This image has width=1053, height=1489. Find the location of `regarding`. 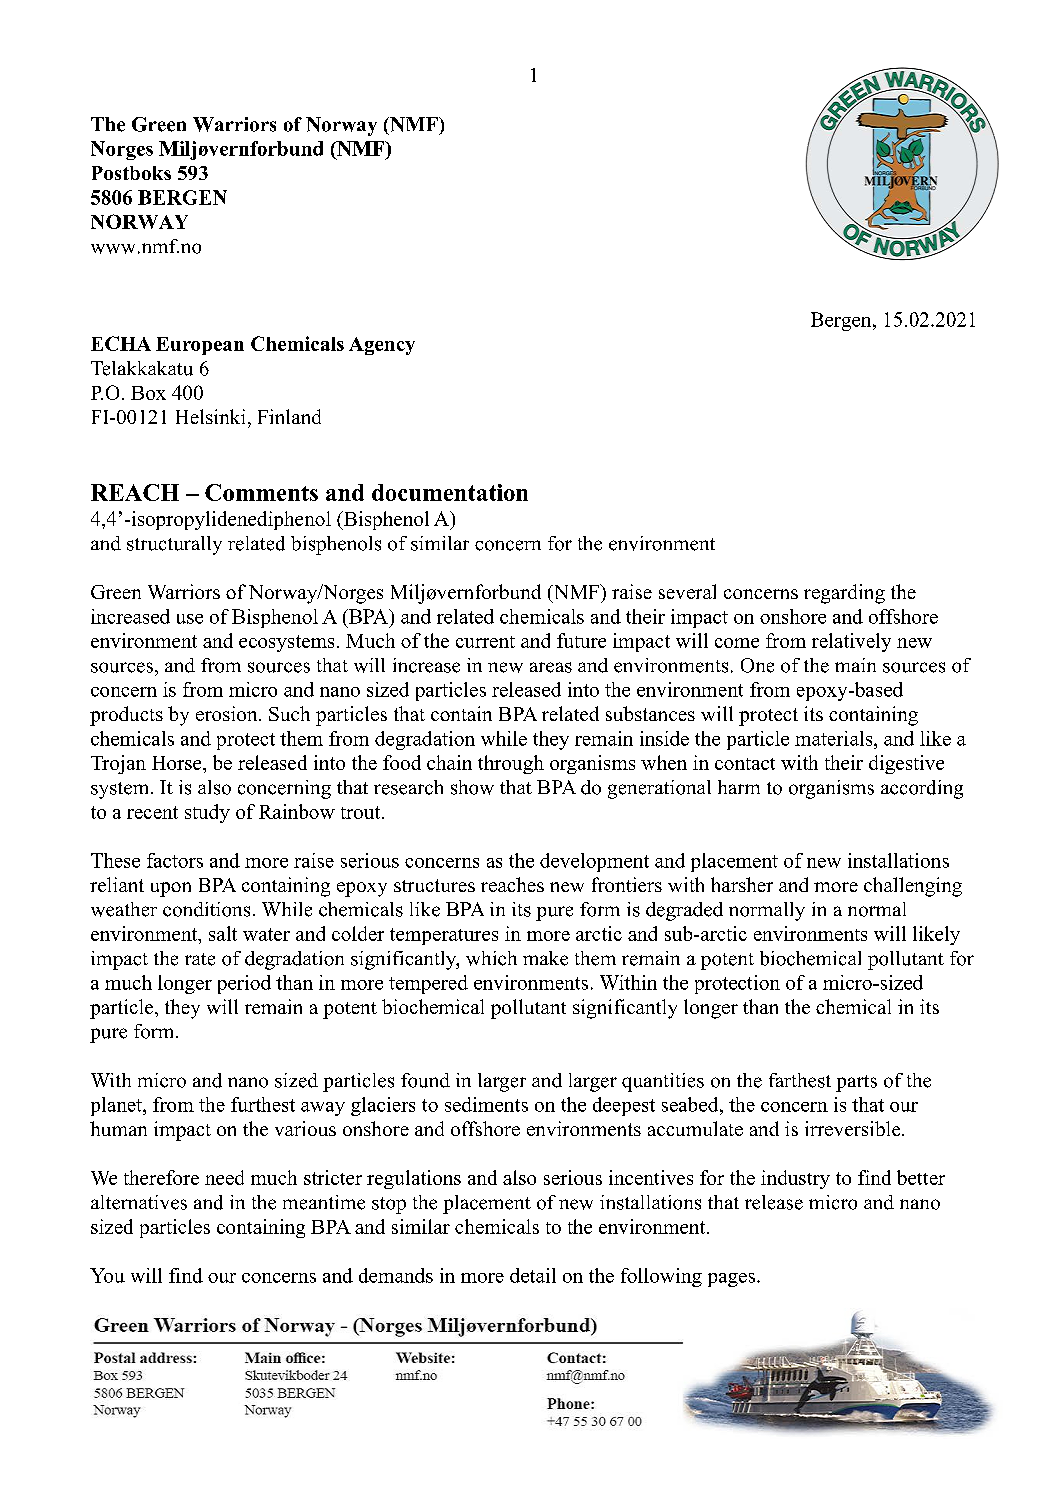

regarding is located at coordinates (844, 594).
